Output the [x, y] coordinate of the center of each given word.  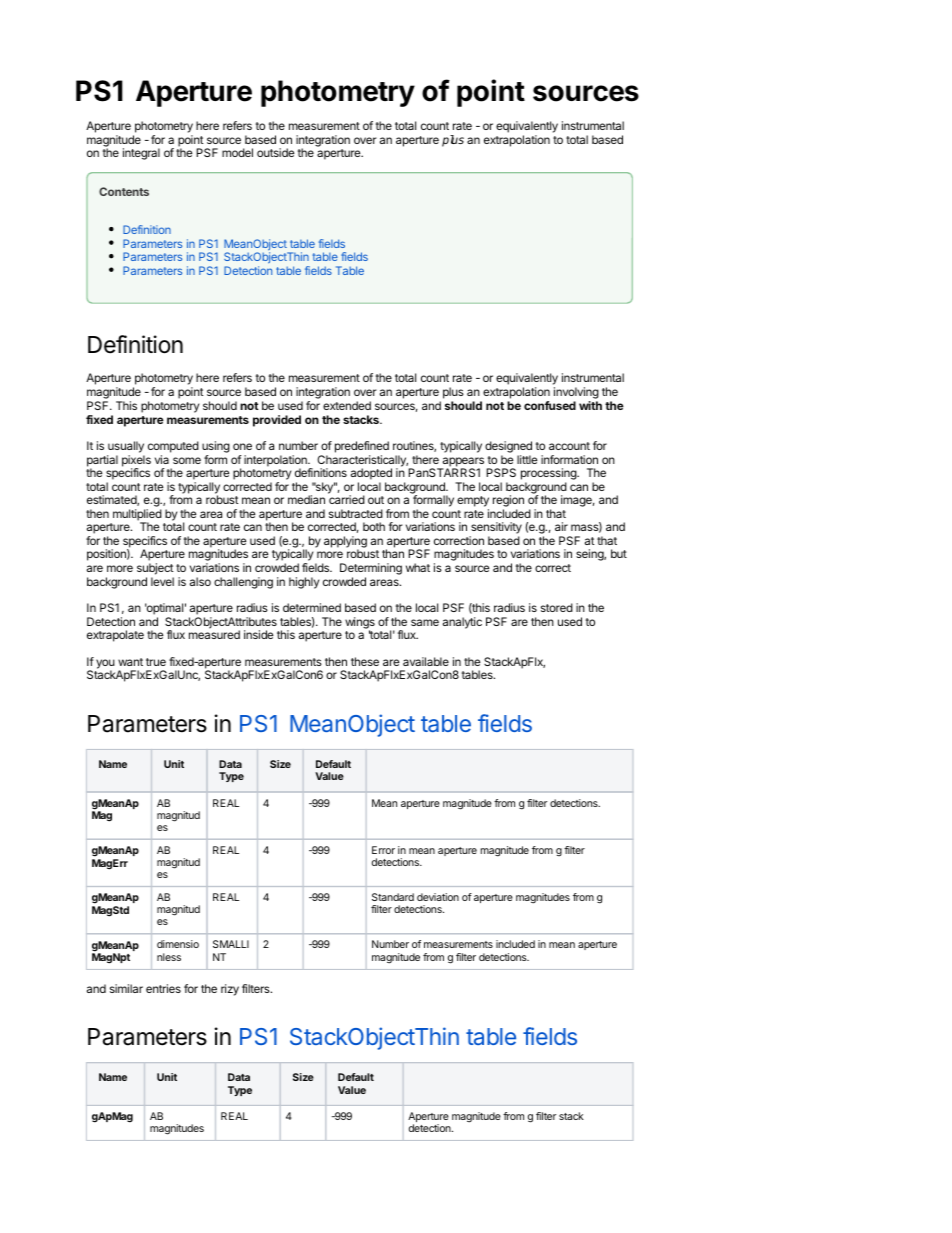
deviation [438, 897]
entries [163, 988]
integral [141, 154]
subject [155, 569]
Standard [393, 897]
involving [576, 393]
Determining [371, 570]
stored [557, 607]
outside [275, 152]
